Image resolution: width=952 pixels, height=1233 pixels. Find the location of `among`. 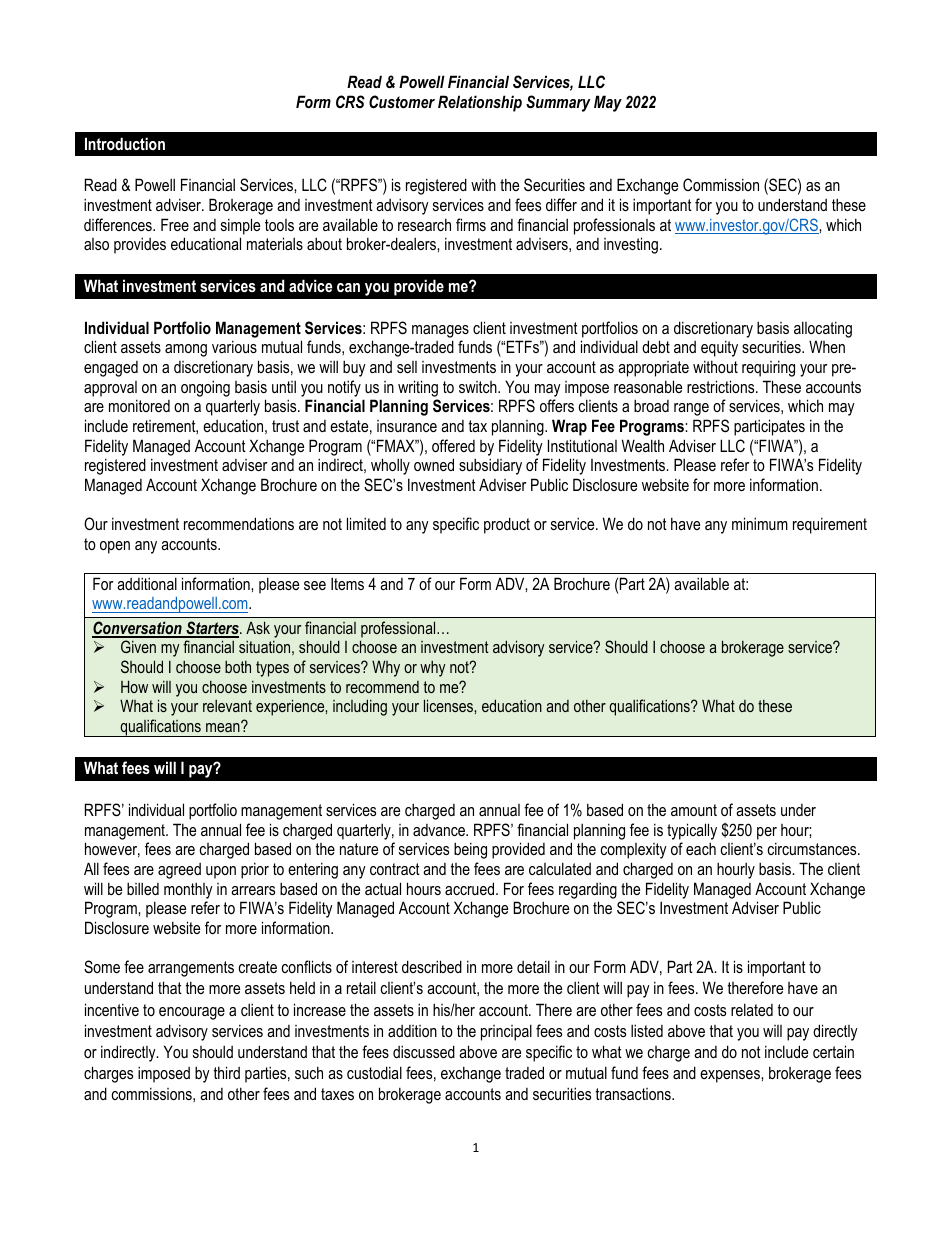

among is located at coordinates (186, 350).
